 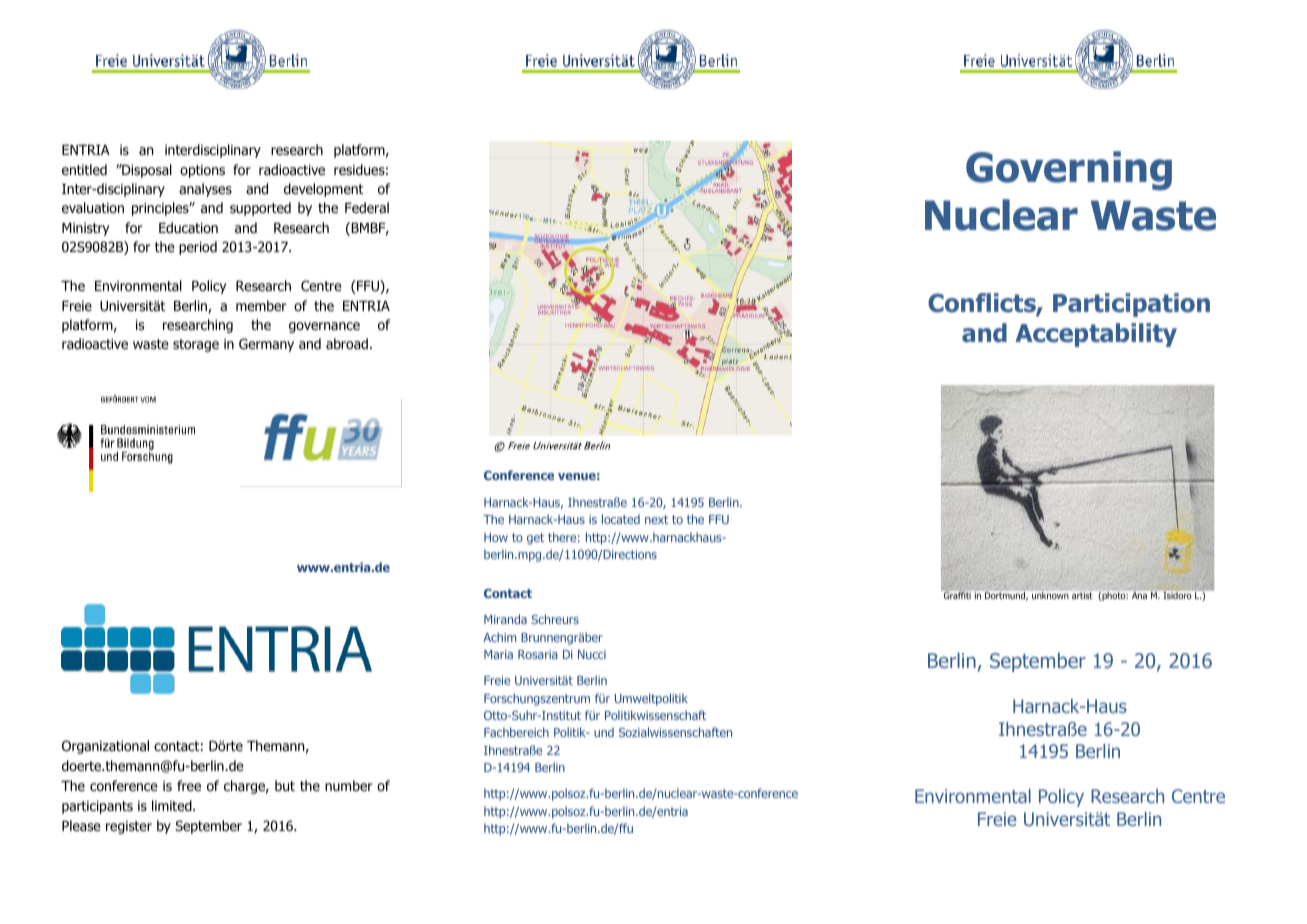 What do you see at coordinates (1069, 171) in the screenshot?
I see `Governing` at bounding box center [1069, 171].
